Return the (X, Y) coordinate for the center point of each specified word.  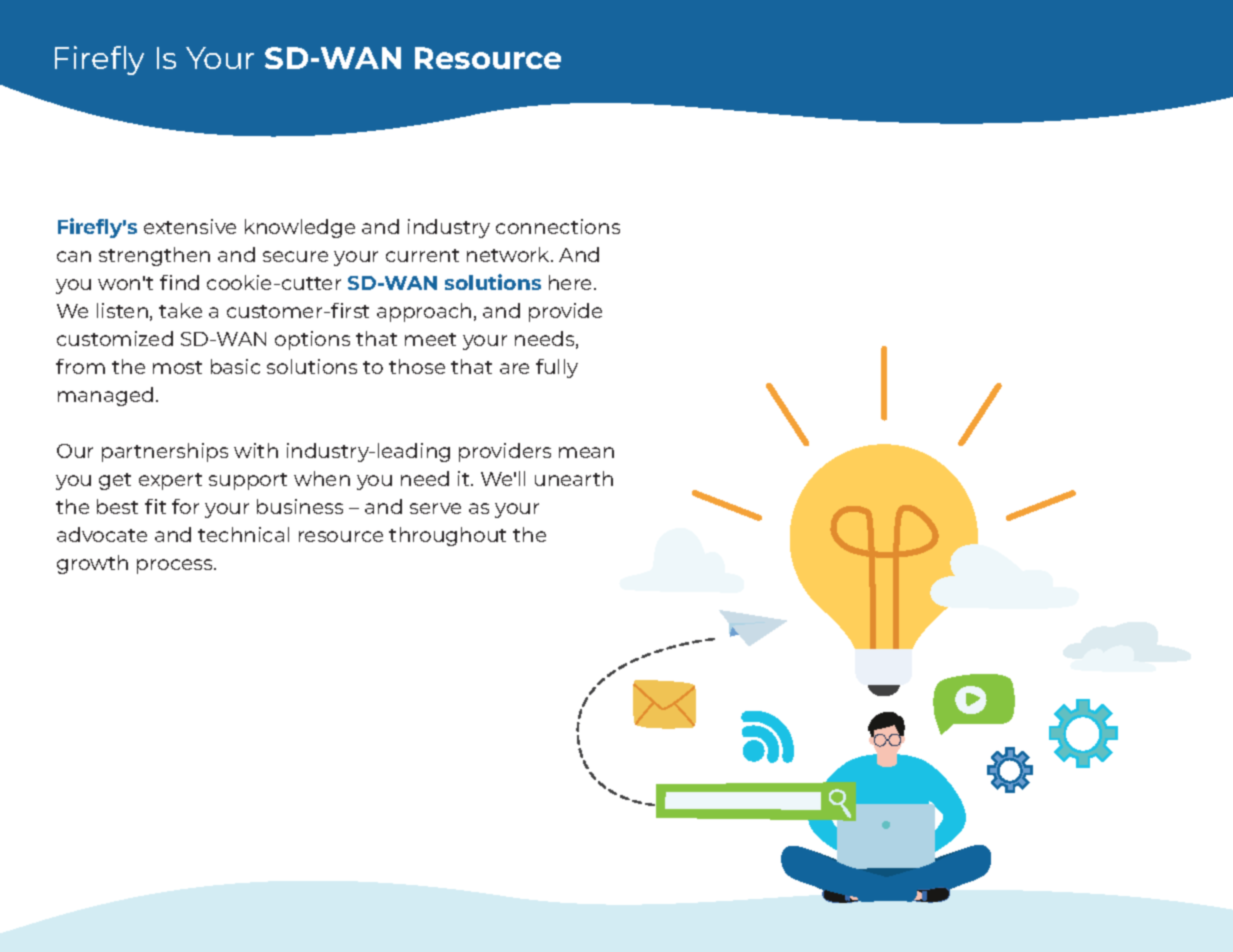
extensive (190, 226)
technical (243, 534)
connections (558, 226)
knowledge (300, 228)
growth (92, 564)
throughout (447, 536)
